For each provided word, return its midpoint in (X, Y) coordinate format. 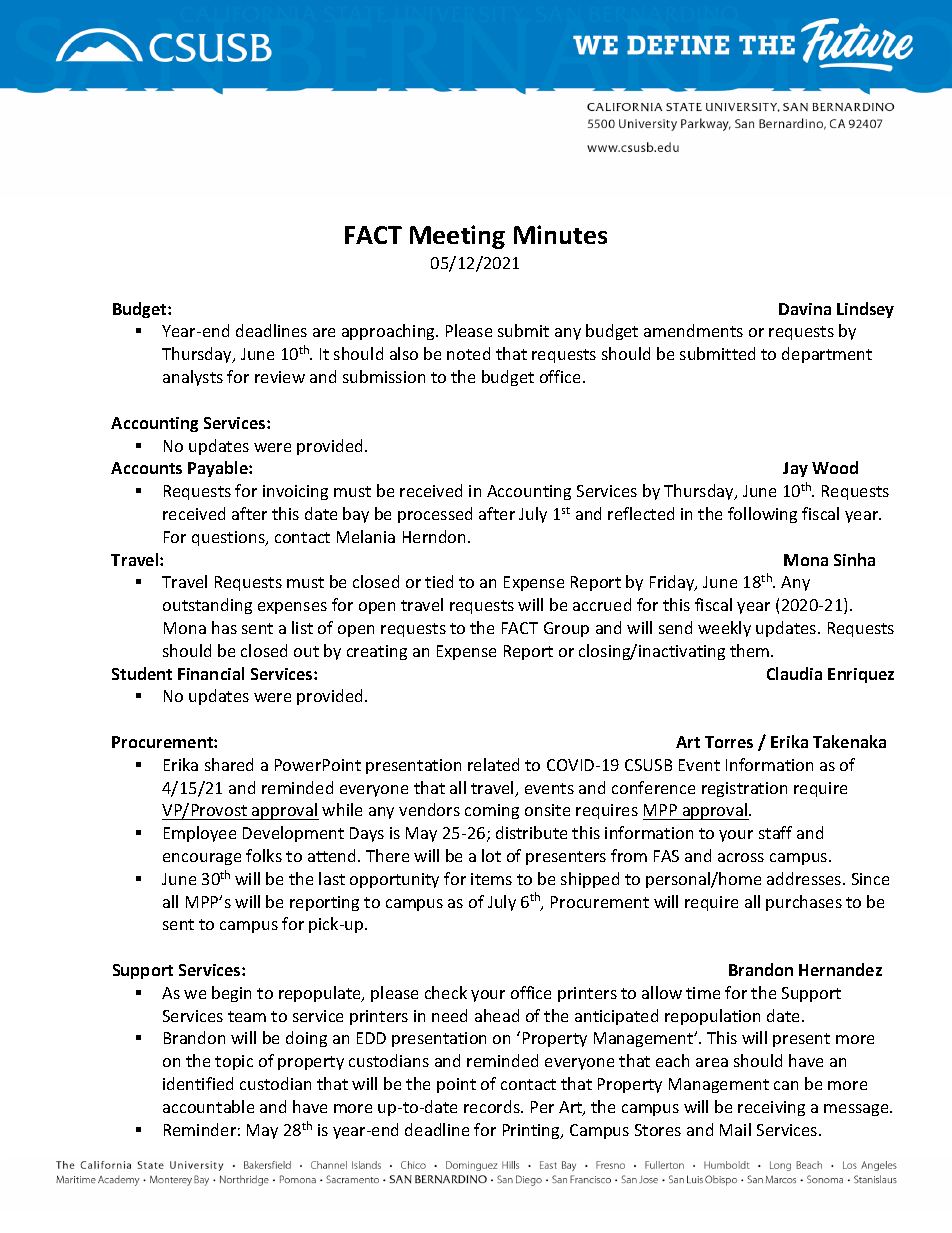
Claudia (794, 673)
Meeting (457, 237)
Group (566, 629)
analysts (193, 378)
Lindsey (865, 310)
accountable (208, 1106)
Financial (211, 673)
